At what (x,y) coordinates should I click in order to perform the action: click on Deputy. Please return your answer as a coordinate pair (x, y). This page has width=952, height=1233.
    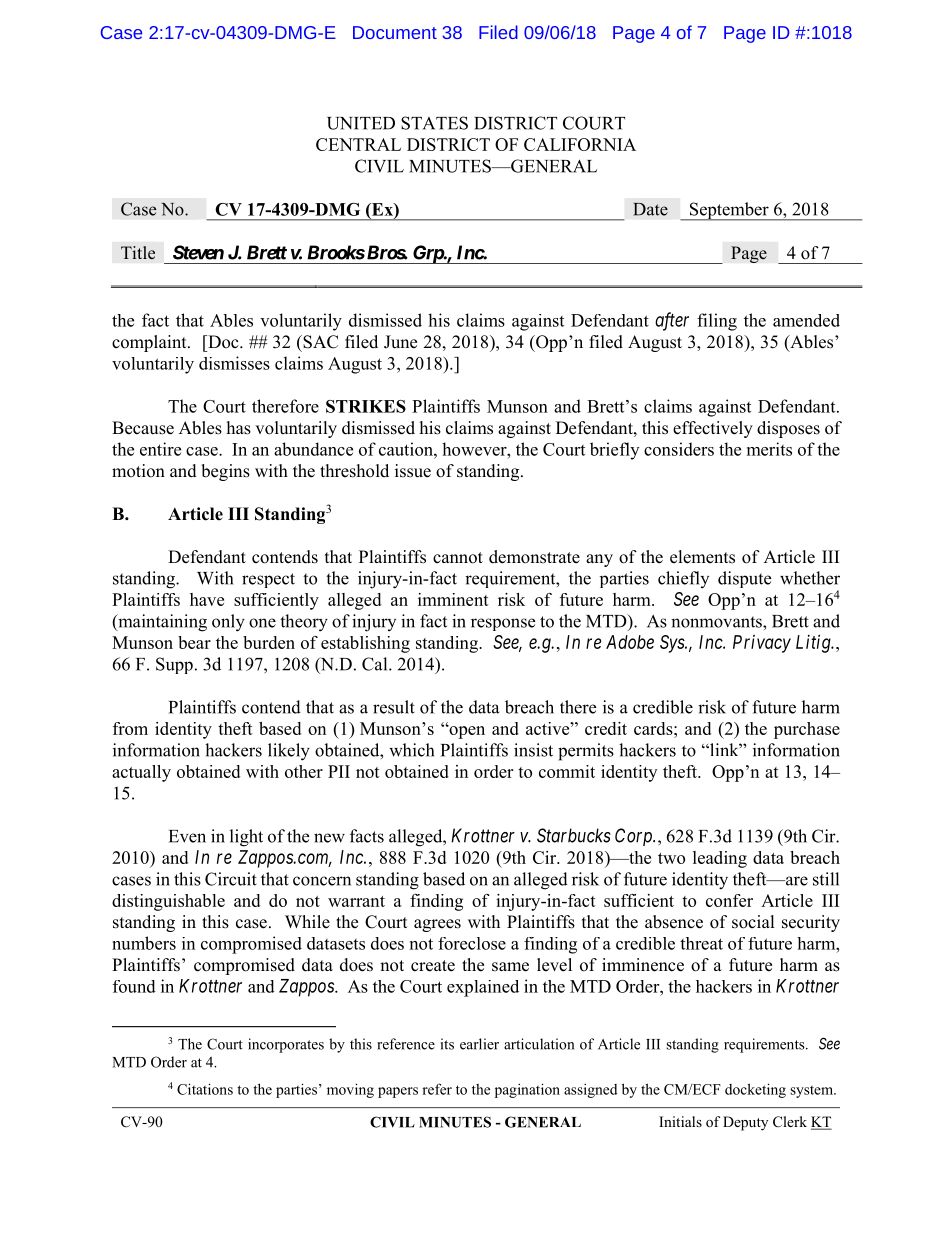
    Looking at the image, I should click on (745, 1123).
